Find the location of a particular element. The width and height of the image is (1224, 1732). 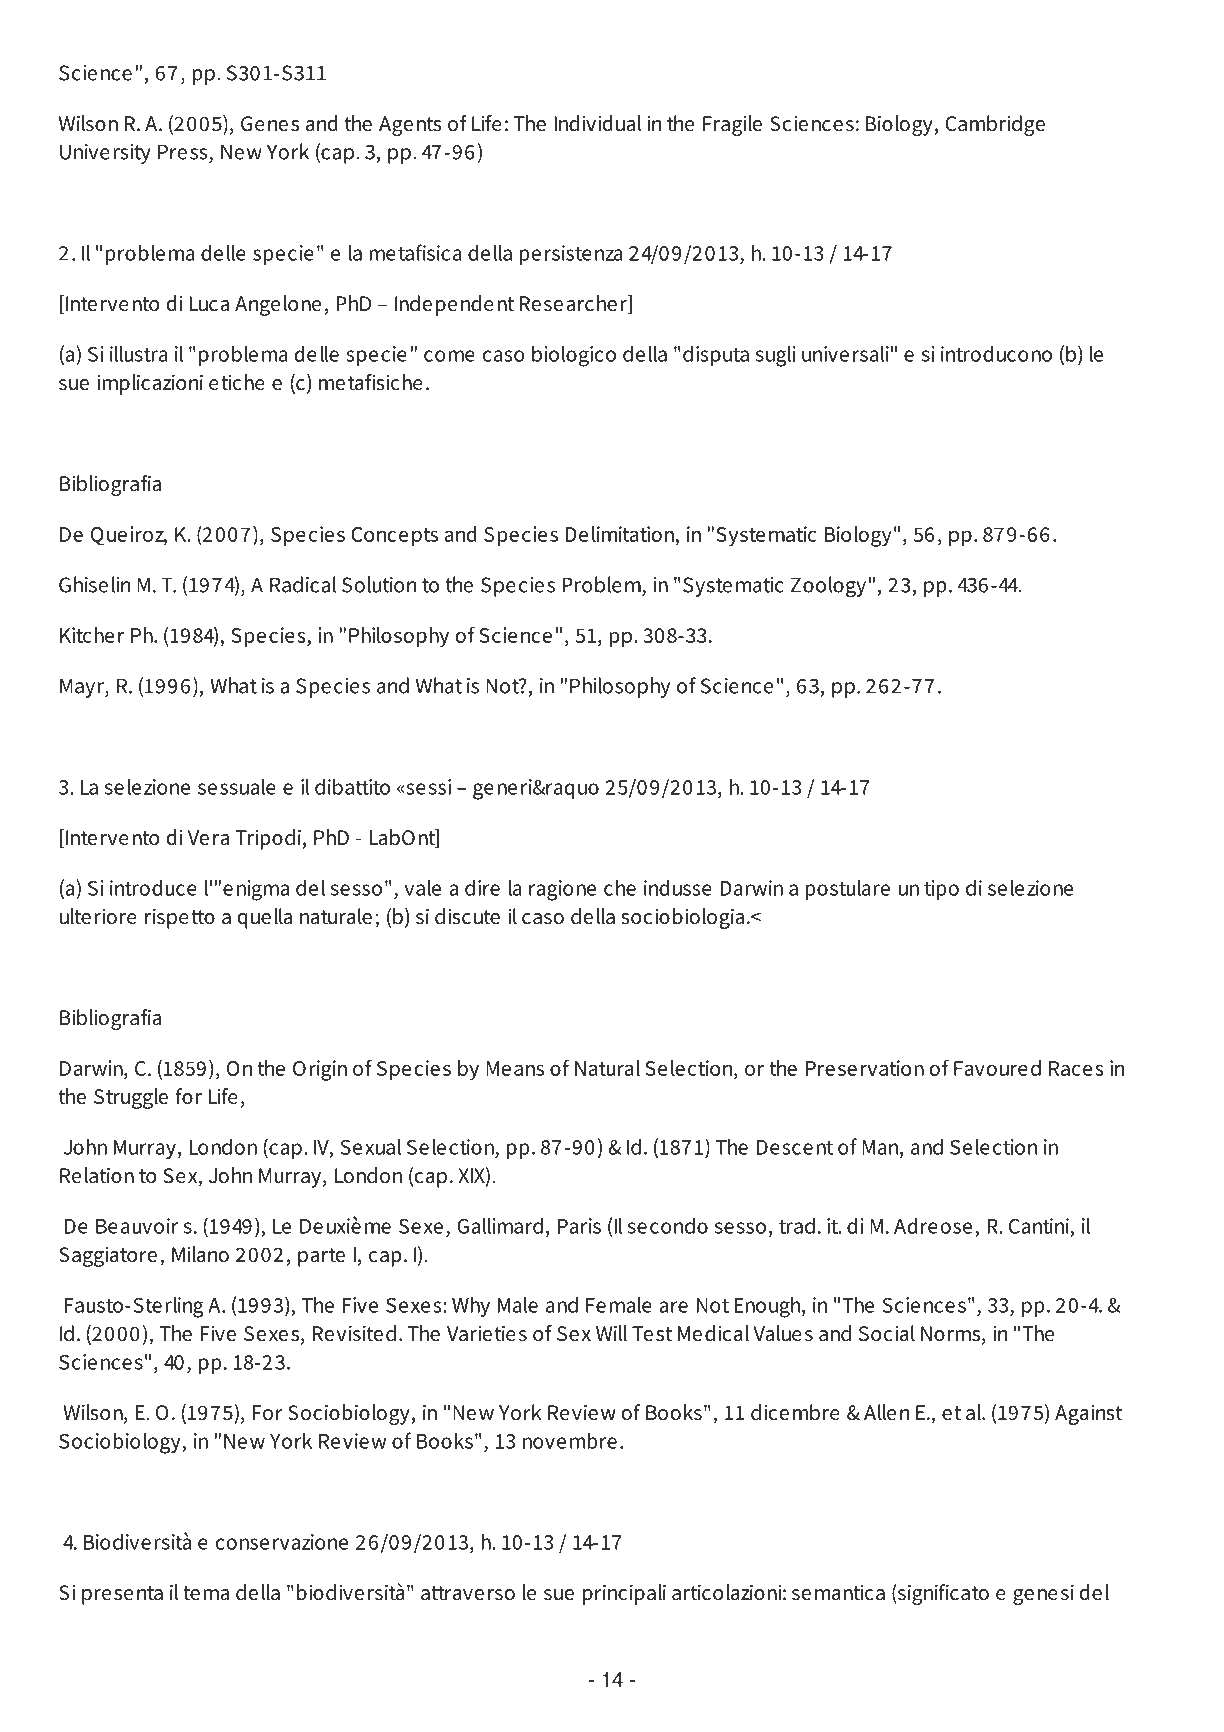

Press is located at coordinates (183, 152).
